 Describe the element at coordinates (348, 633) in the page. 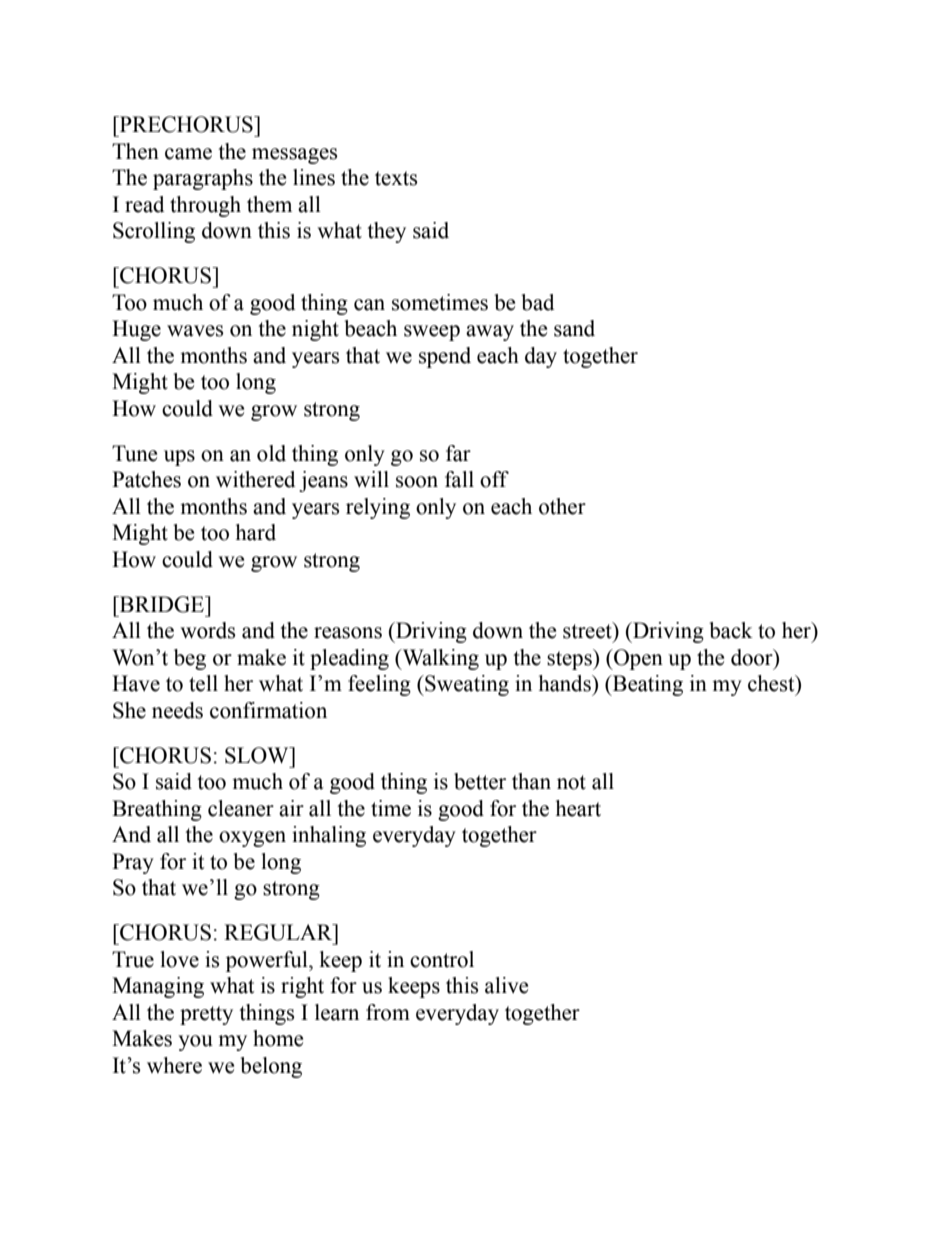

I see `reasons` at that location.
